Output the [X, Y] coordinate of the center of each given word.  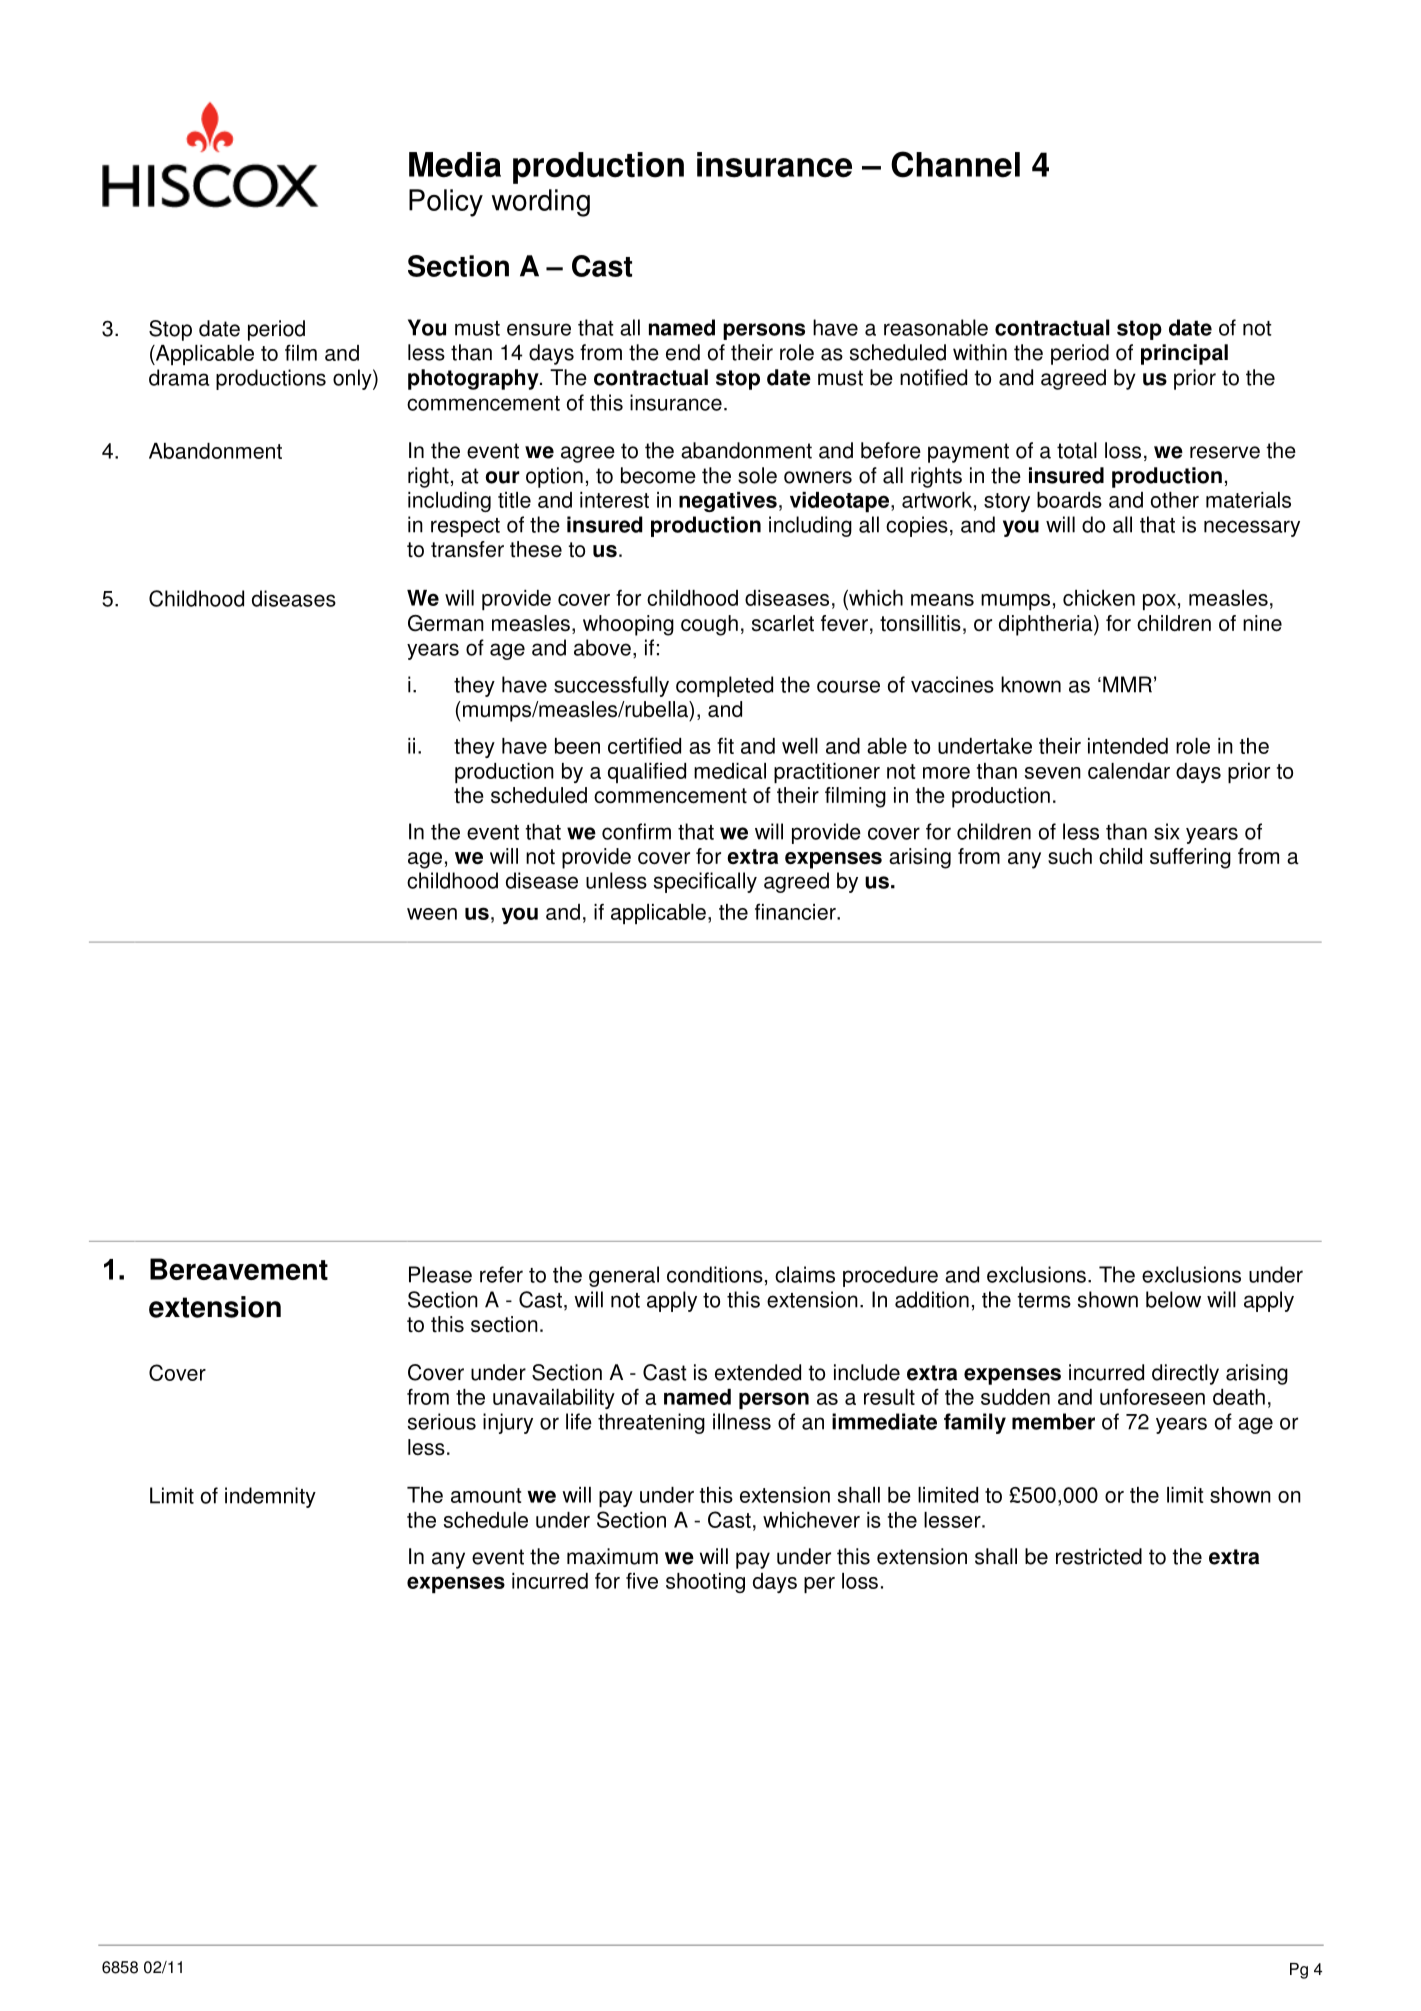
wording [541, 203]
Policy [446, 203]
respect [465, 527]
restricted [1099, 1556]
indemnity [270, 1497]
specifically [705, 882]
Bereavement [239, 1269]
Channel [955, 164]
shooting [705, 1583]
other [1175, 500]
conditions [715, 1274]
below [1173, 1299]
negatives [728, 502]
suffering [1190, 858]
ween [432, 914]
